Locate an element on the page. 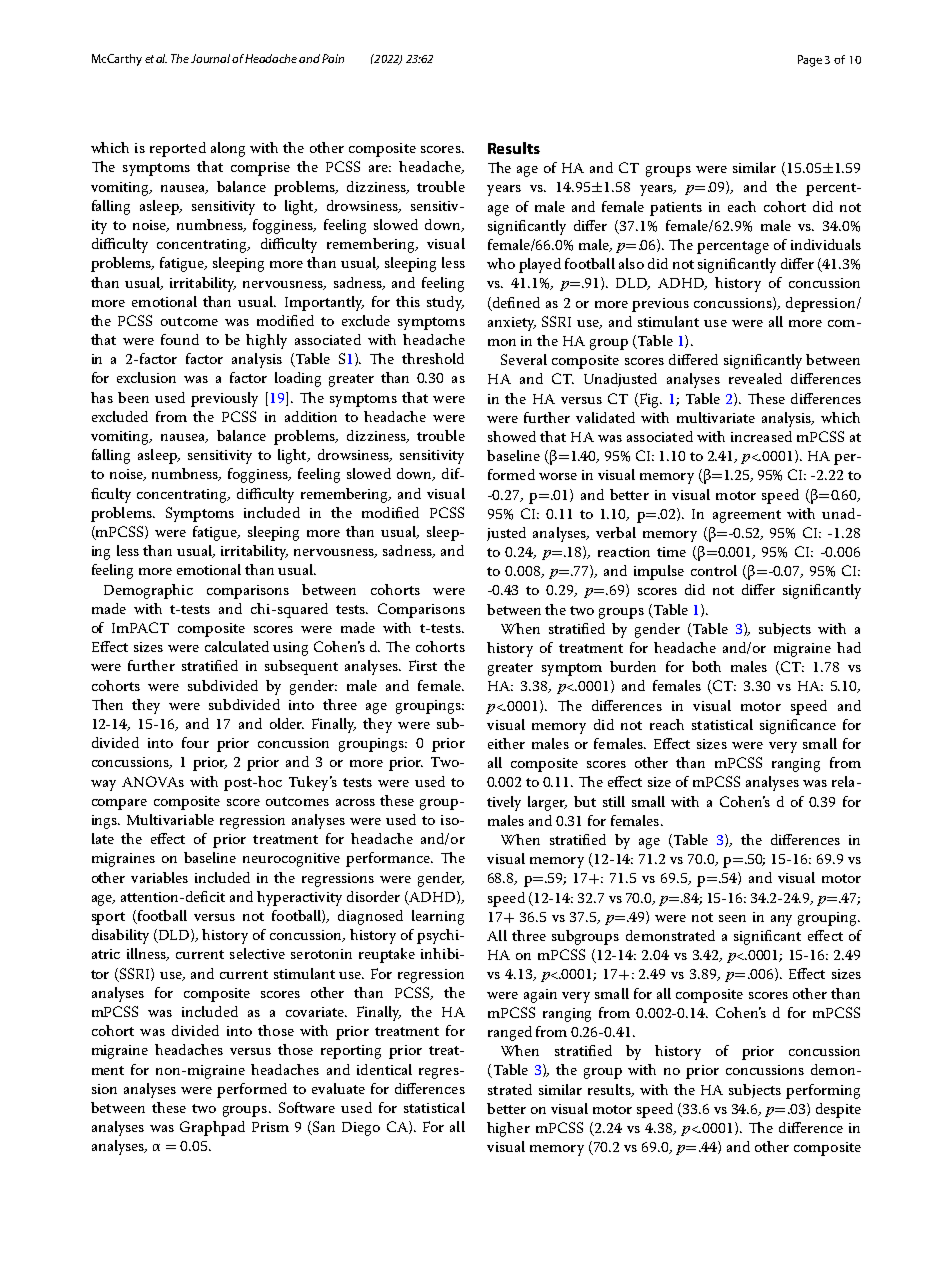 The image size is (952, 1265). Journal is located at coordinates (212, 58).
